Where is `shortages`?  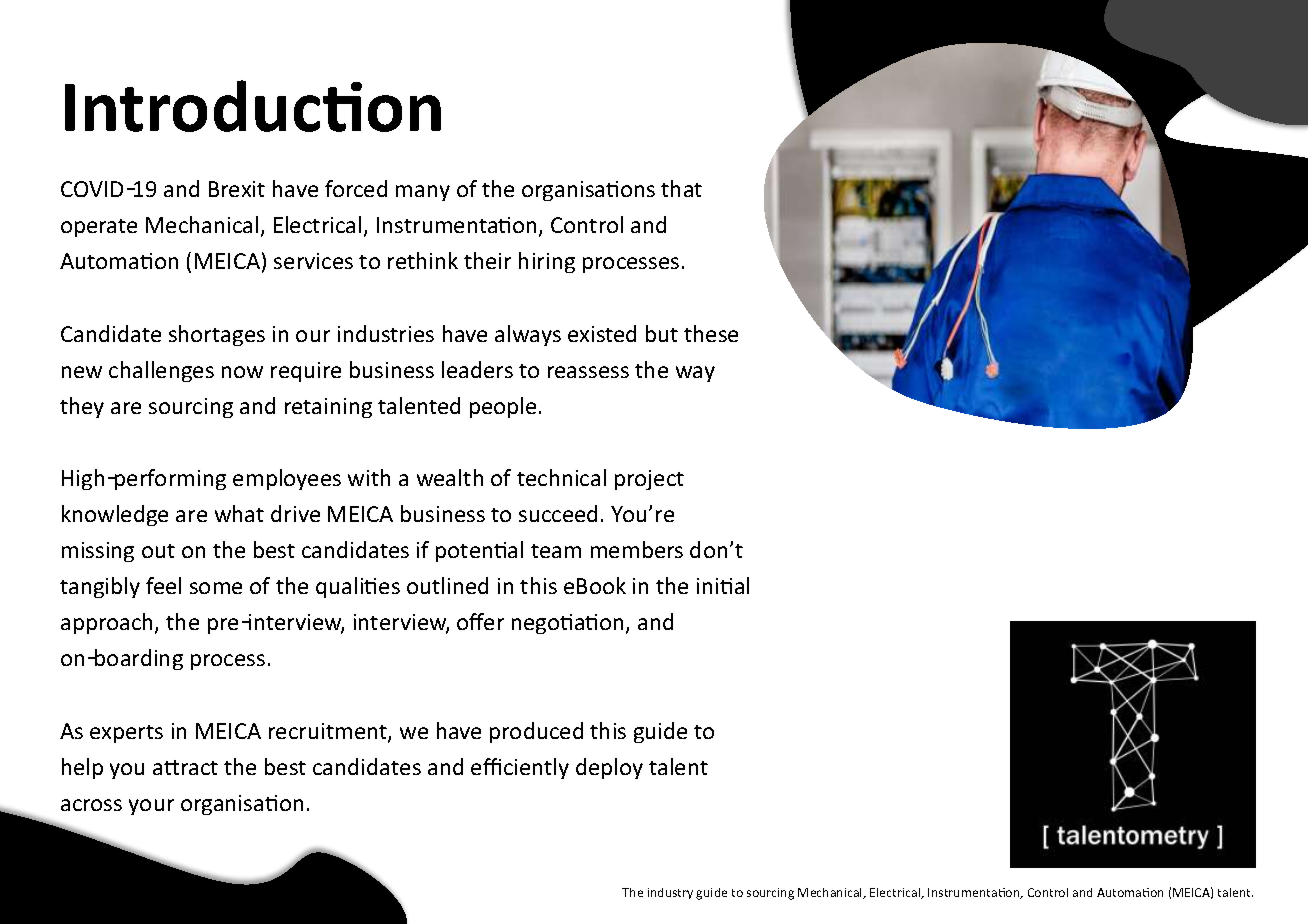
shortages is located at coordinates (217, 335).
